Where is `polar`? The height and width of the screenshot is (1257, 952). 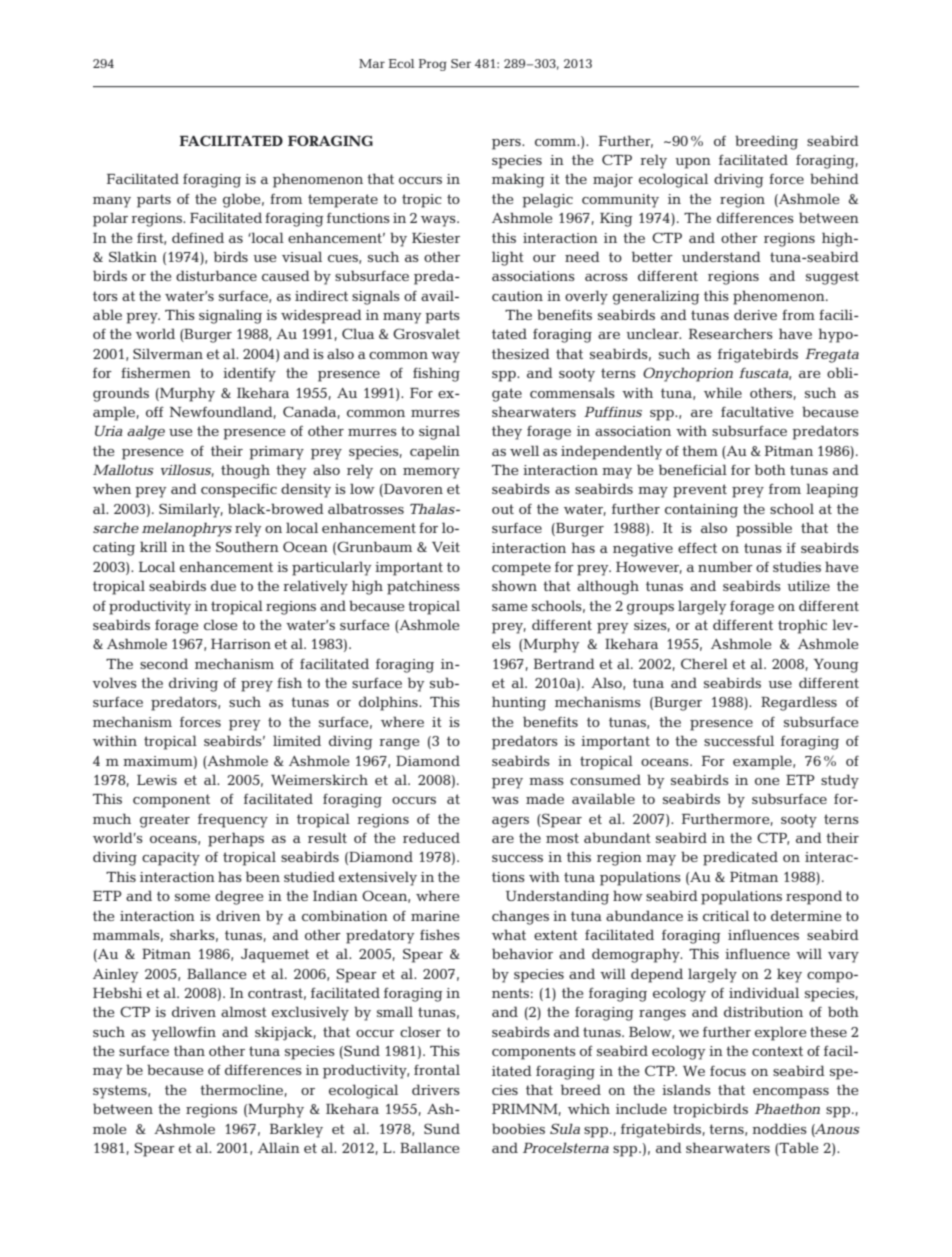
polar is located at coordinates (110, 219).
